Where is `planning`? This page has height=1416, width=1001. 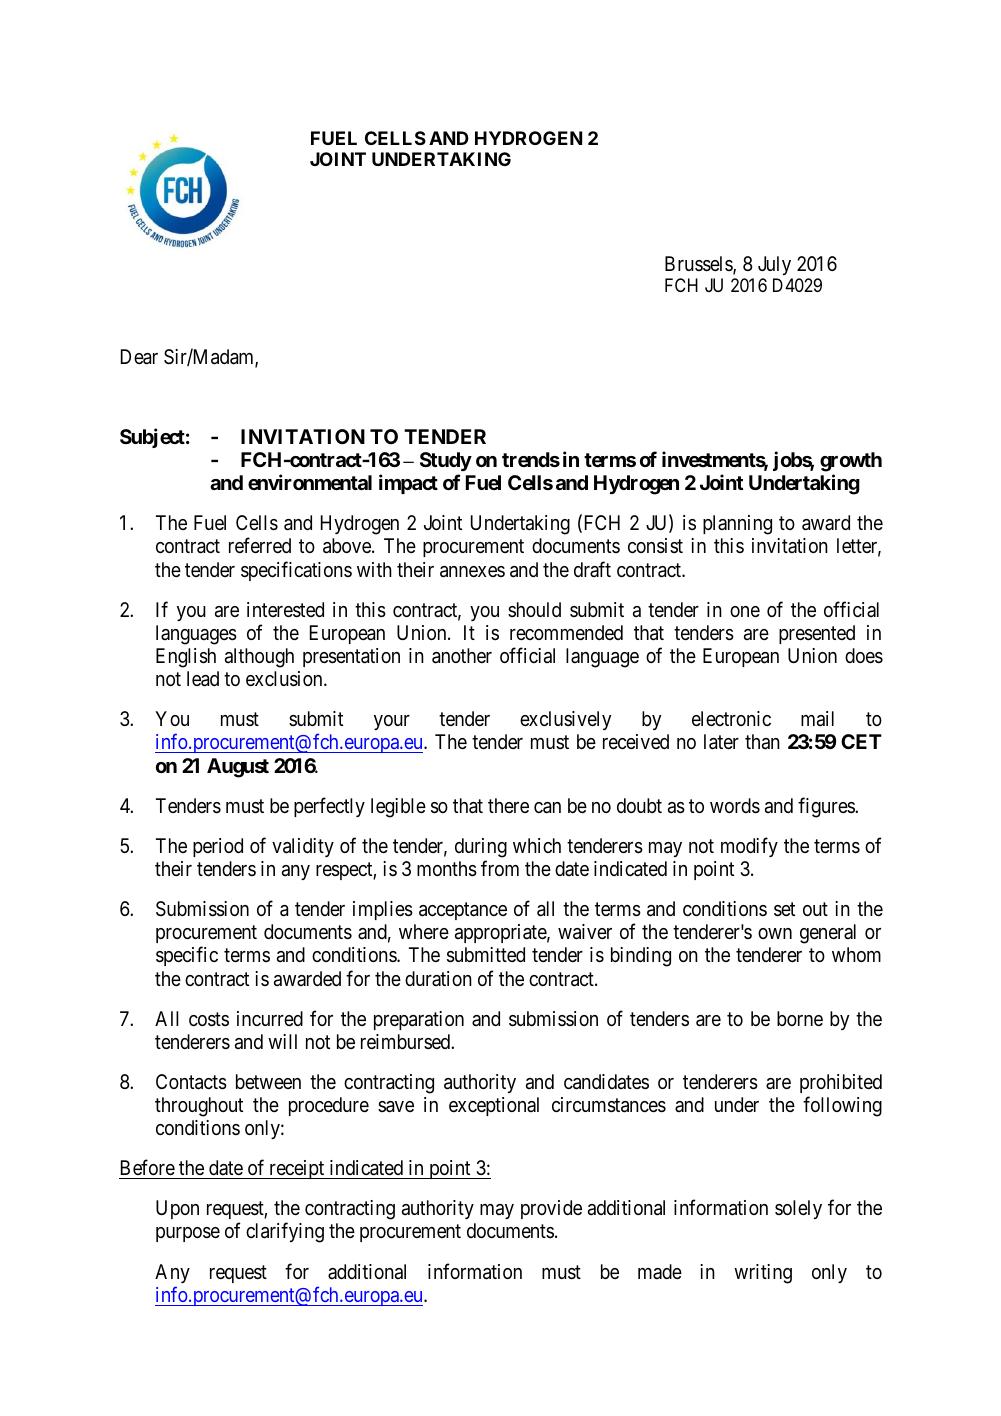 planning is located at coordinates (737, 525).
